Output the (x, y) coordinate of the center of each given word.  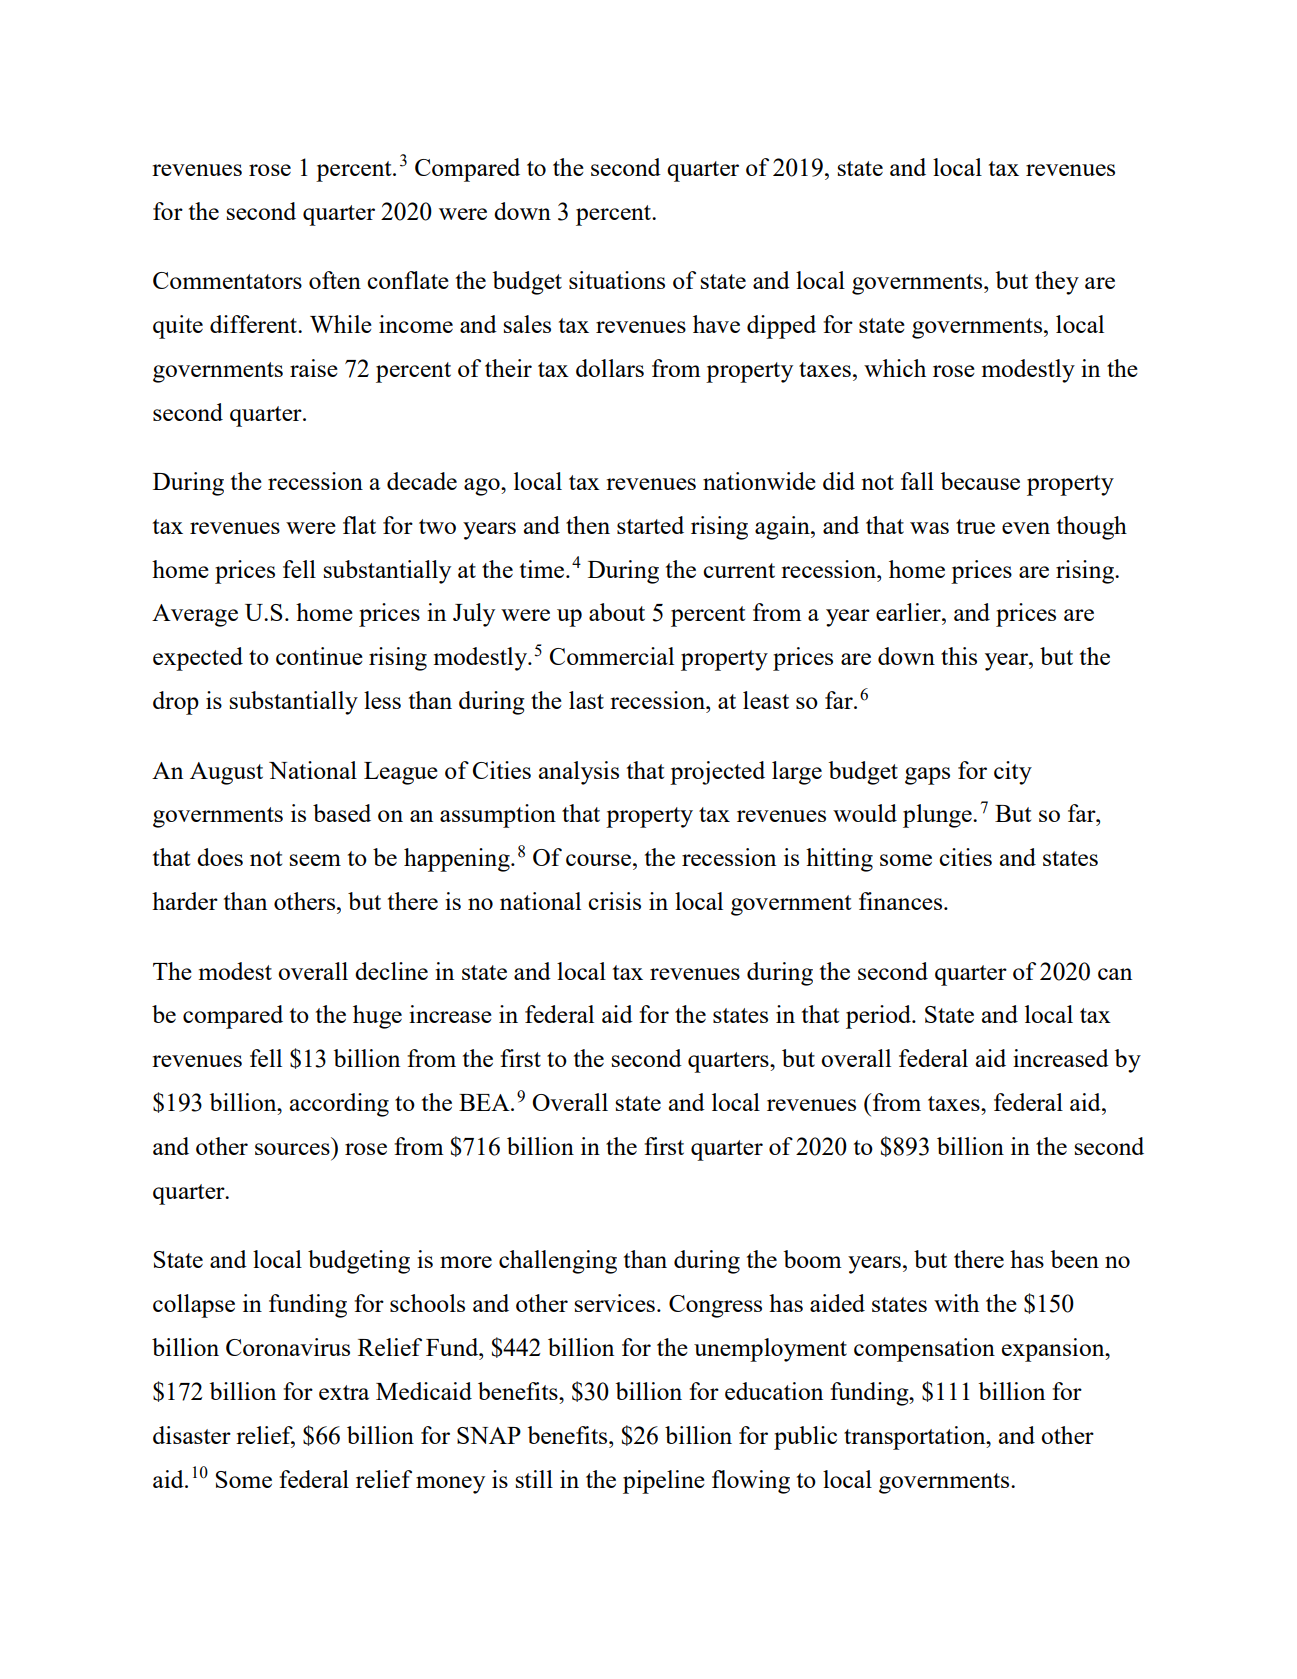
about (617, 612)
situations (617, 280)
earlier (909, 612)
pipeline (664, 1482)
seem (315, 860)
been (1074, 1259)
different (254, 324)
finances (902, 901)
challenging (558, 1262)
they (1057, 283)
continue (319, 656)
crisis (614, 901)
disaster (192, 1435)
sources (292, 1149)
